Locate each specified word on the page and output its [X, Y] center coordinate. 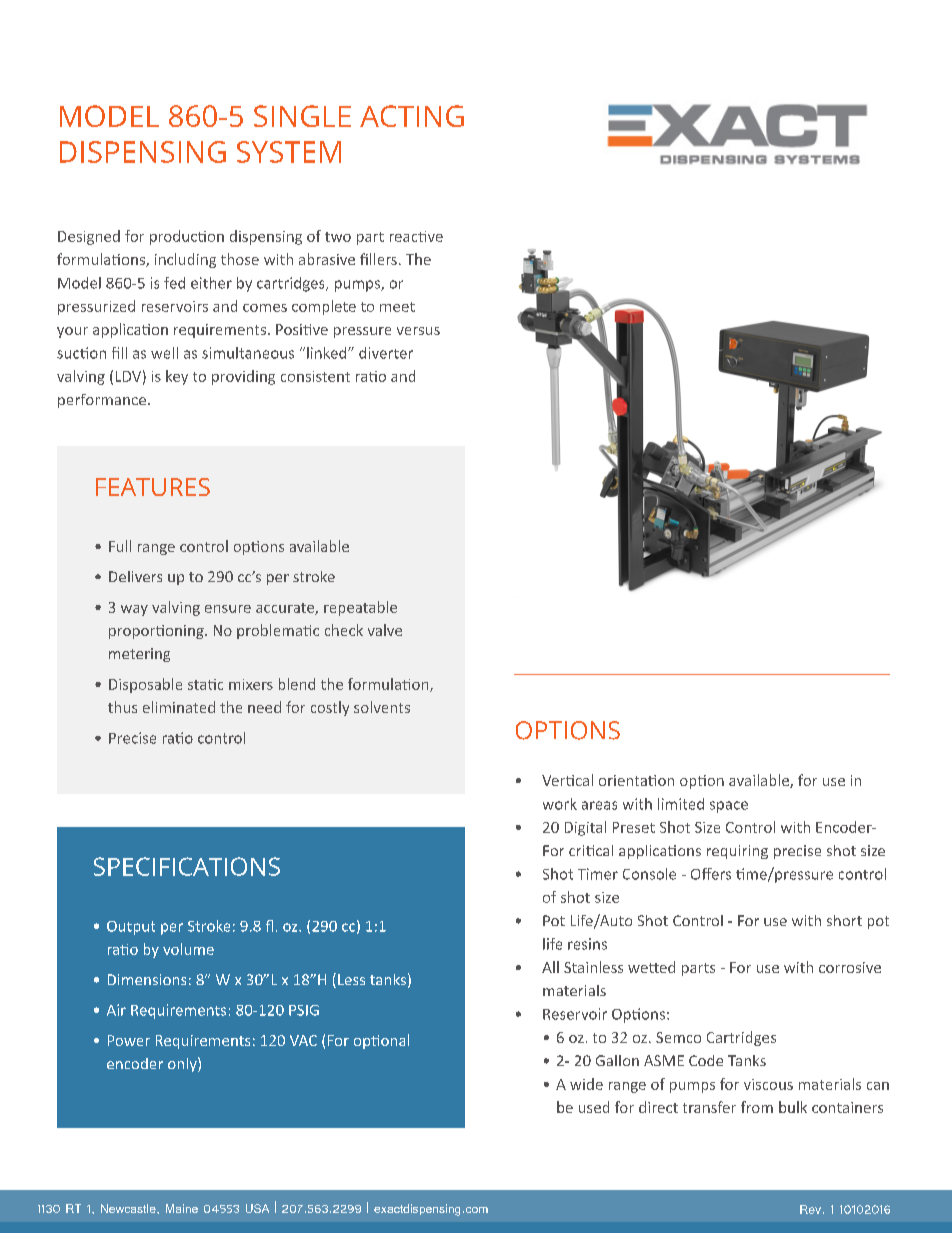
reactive [416, 236]
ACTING [412, 116]
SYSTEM [289, 152]
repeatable [360, 608]
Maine [182, 1208]
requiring [737, 852]
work [560, 804]
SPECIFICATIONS [187, 866]
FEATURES [153, 487]
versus [418, 331]
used [594, 1107]
